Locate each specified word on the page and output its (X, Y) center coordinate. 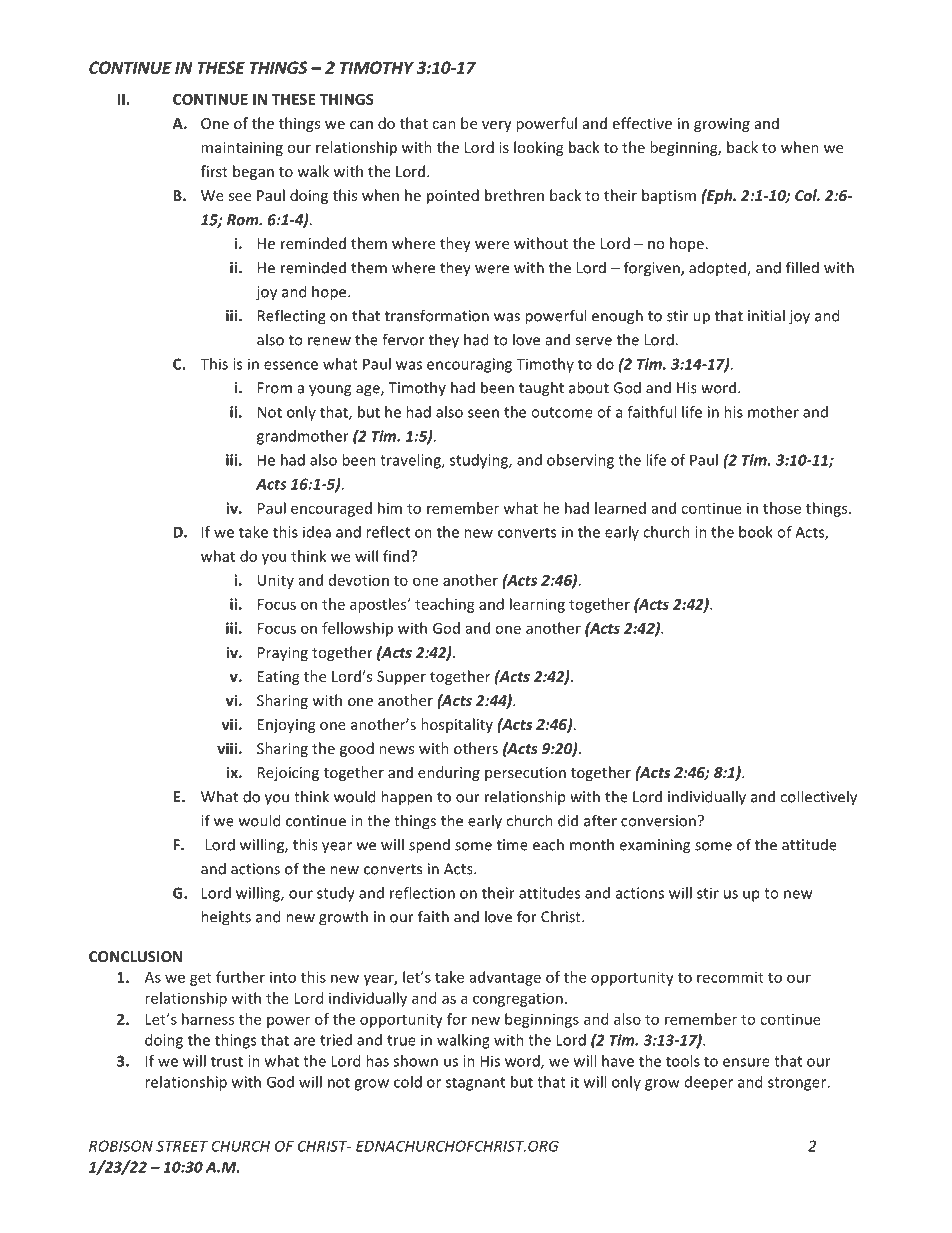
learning (537, 605)
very (497, 126)
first (214, 171)
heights (226, 918)
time (512, 845)
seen (483, 413)
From (275, 388)
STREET (182, 1146)
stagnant (475, 1084)
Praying (283, 654)
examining (654, 846)
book (756, 532)
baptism (669, 196)
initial (766, 315)
